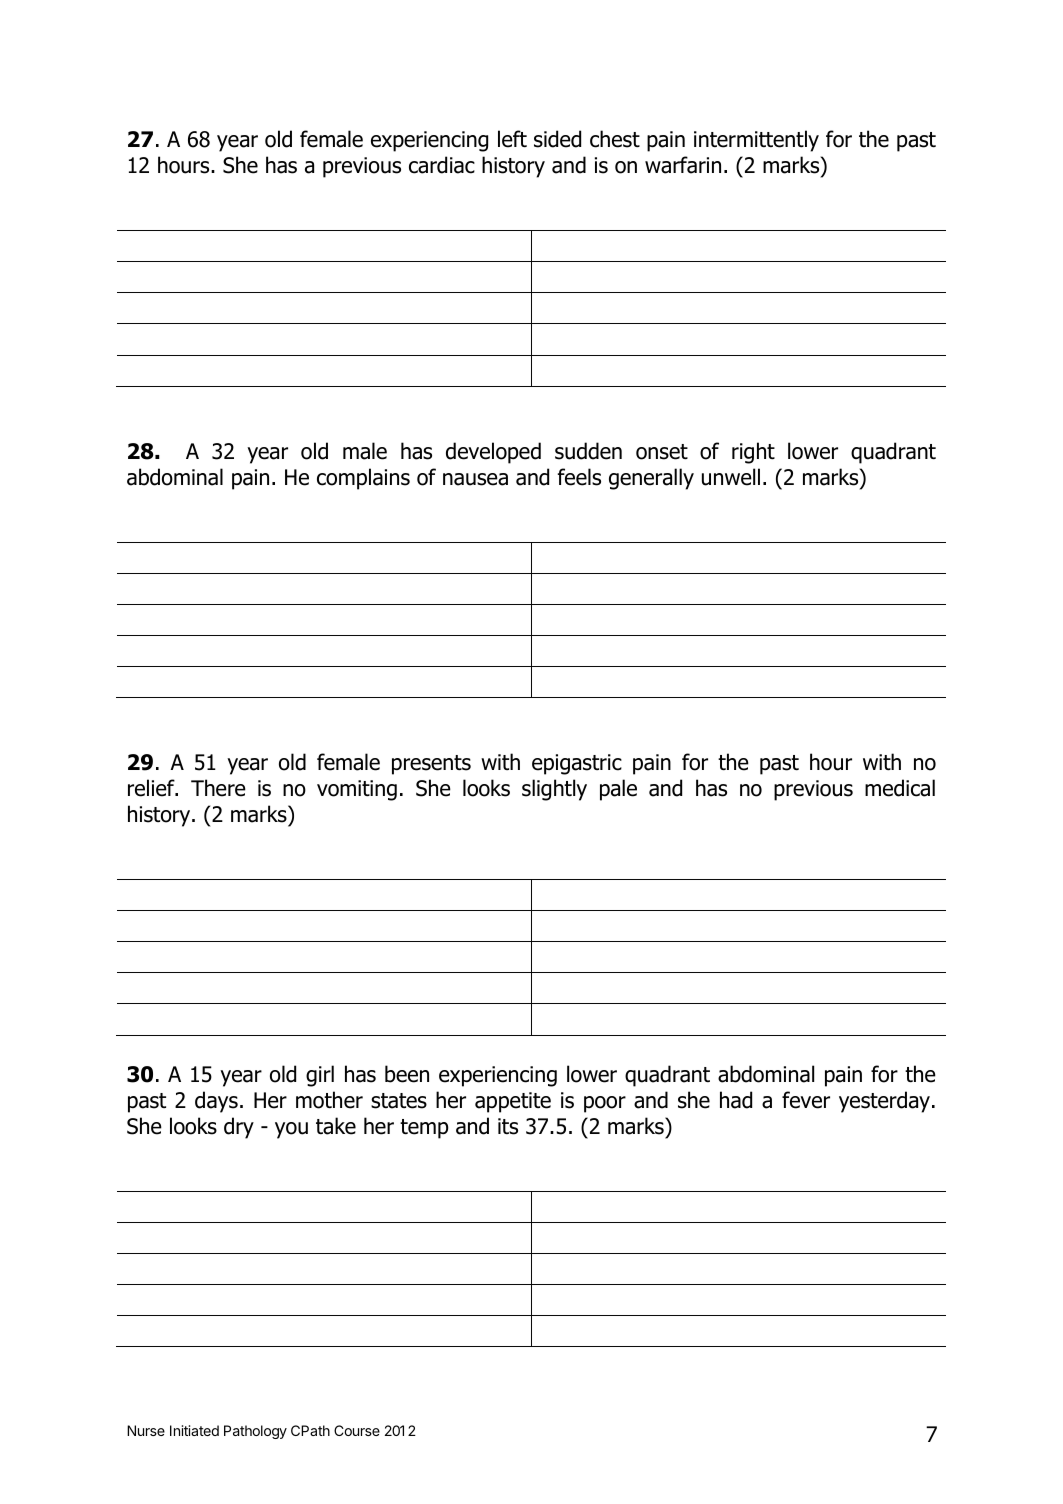 The height and width of the image is (1504, 1063). What do you see at coordinates (255, 1432) in the image?
I see `Pathology` at bounding box center [255, 1432].
